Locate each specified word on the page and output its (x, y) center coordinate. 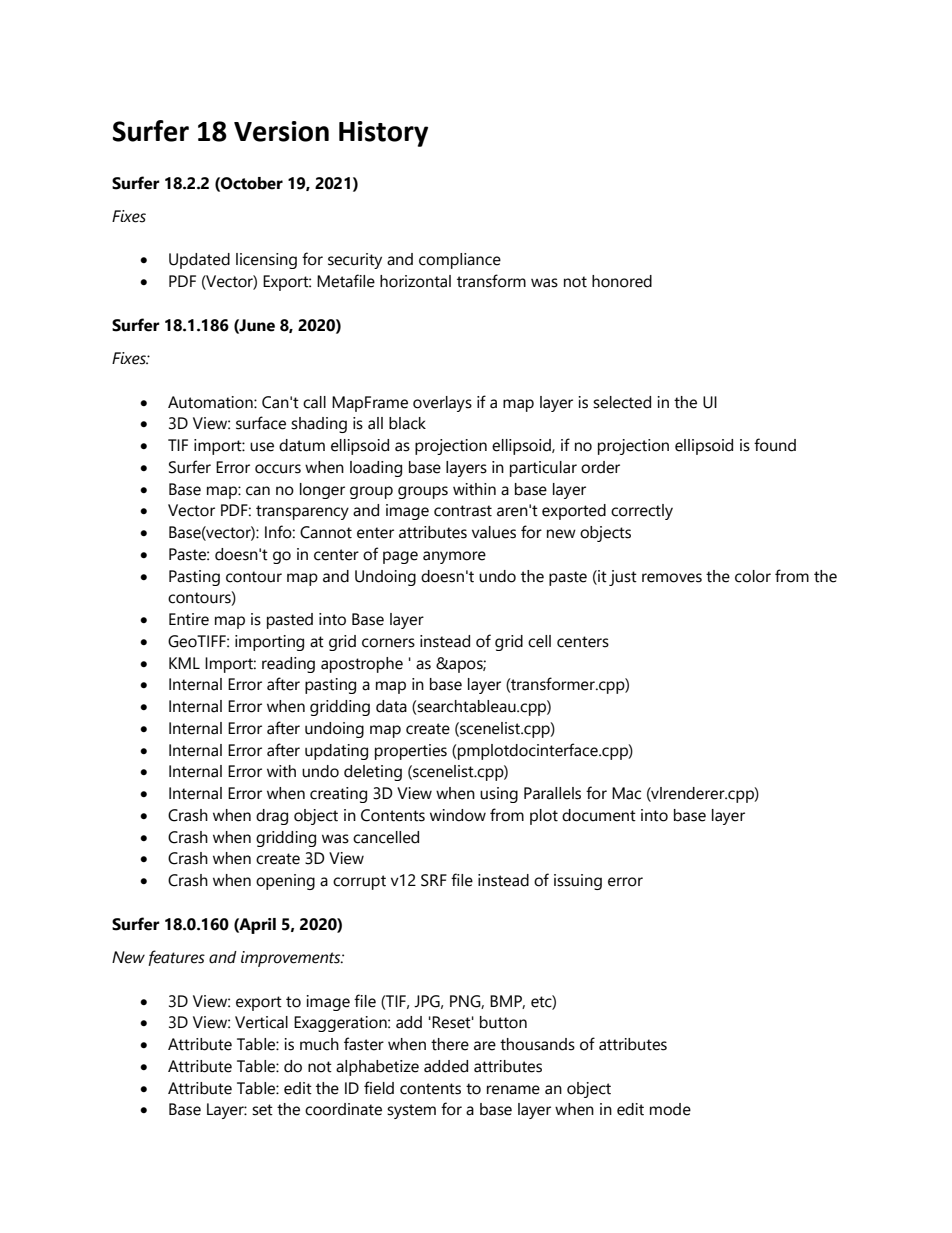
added (446, 1066)
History (383, 134)
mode (670, 1109)
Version (281, 131)
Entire (189, 619)
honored (622, 281)
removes (672, 578)
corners (388, 643)
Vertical (261, 1022)
